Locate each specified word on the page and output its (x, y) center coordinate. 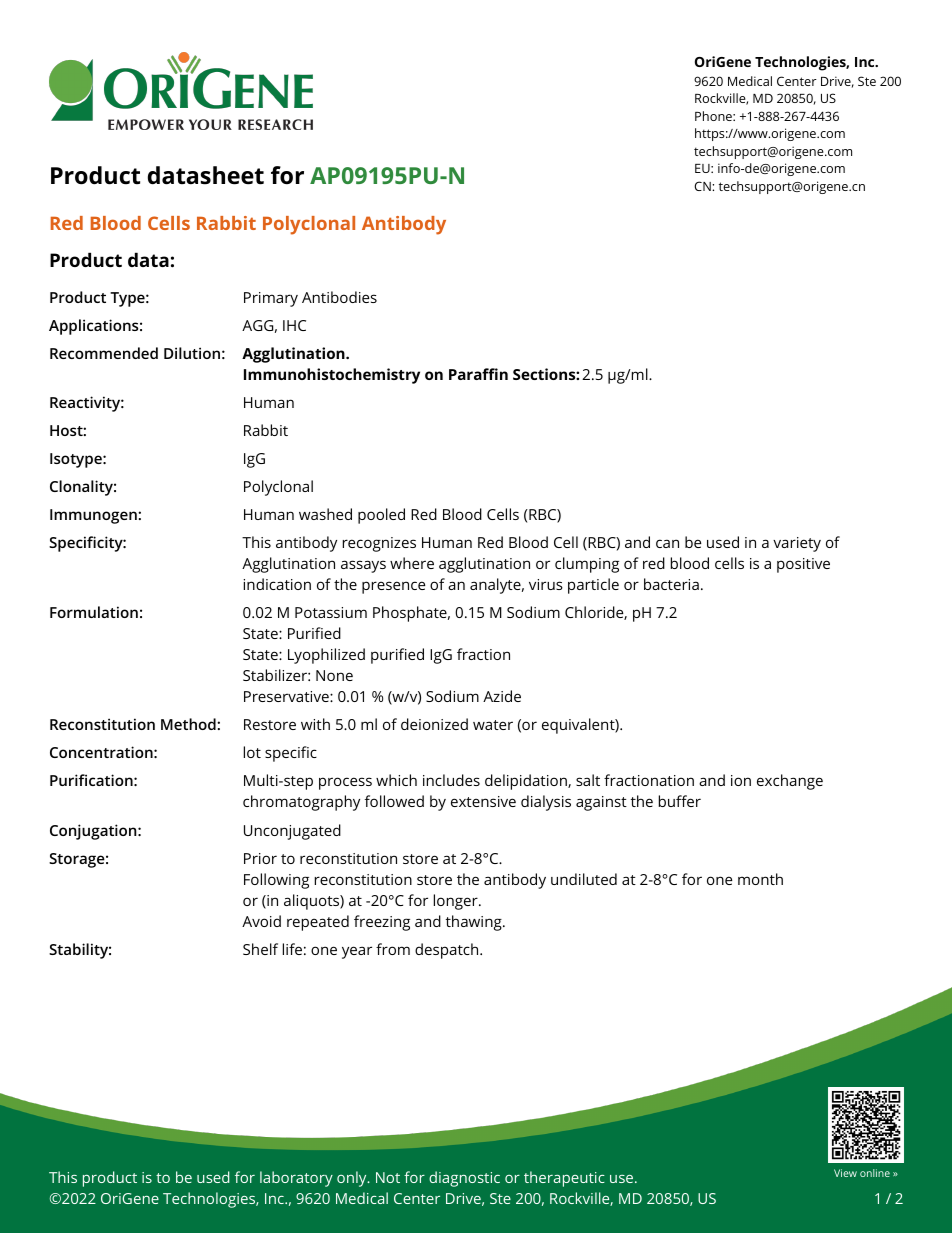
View (845, 1173)
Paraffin (478, 374)
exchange (790, 782)
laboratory (296, 1179)
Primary (271, 299)
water (493, 725)
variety (797, 544)
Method (189, 724)
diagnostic (464, 1179)
